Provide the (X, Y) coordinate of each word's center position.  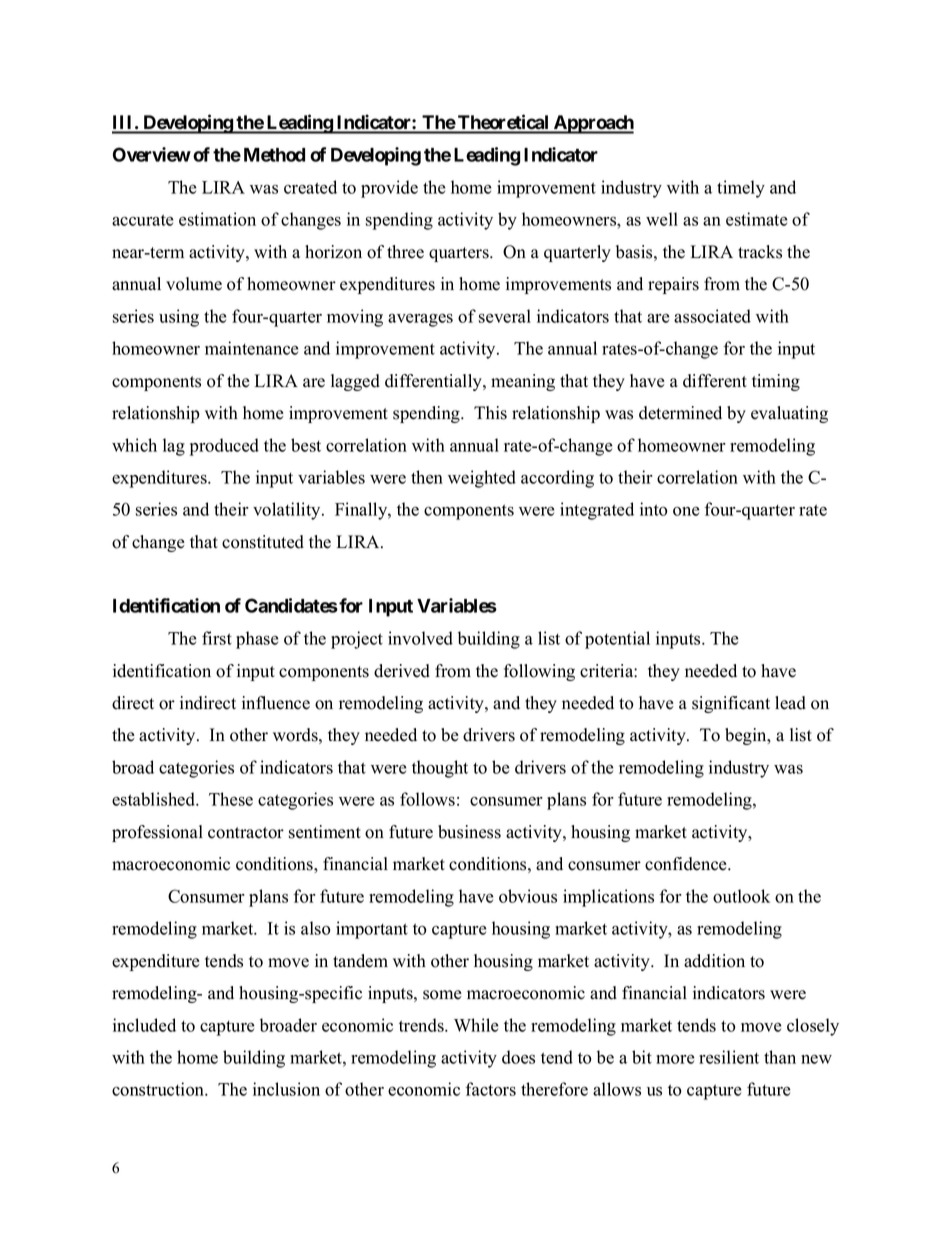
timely (741, 189)
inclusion (286, 1089)
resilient (729, 1057)
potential (617, 640)
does (518, 1057)
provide (389, 189)
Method (274, 155)
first (217, 638)
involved (420, 638)
